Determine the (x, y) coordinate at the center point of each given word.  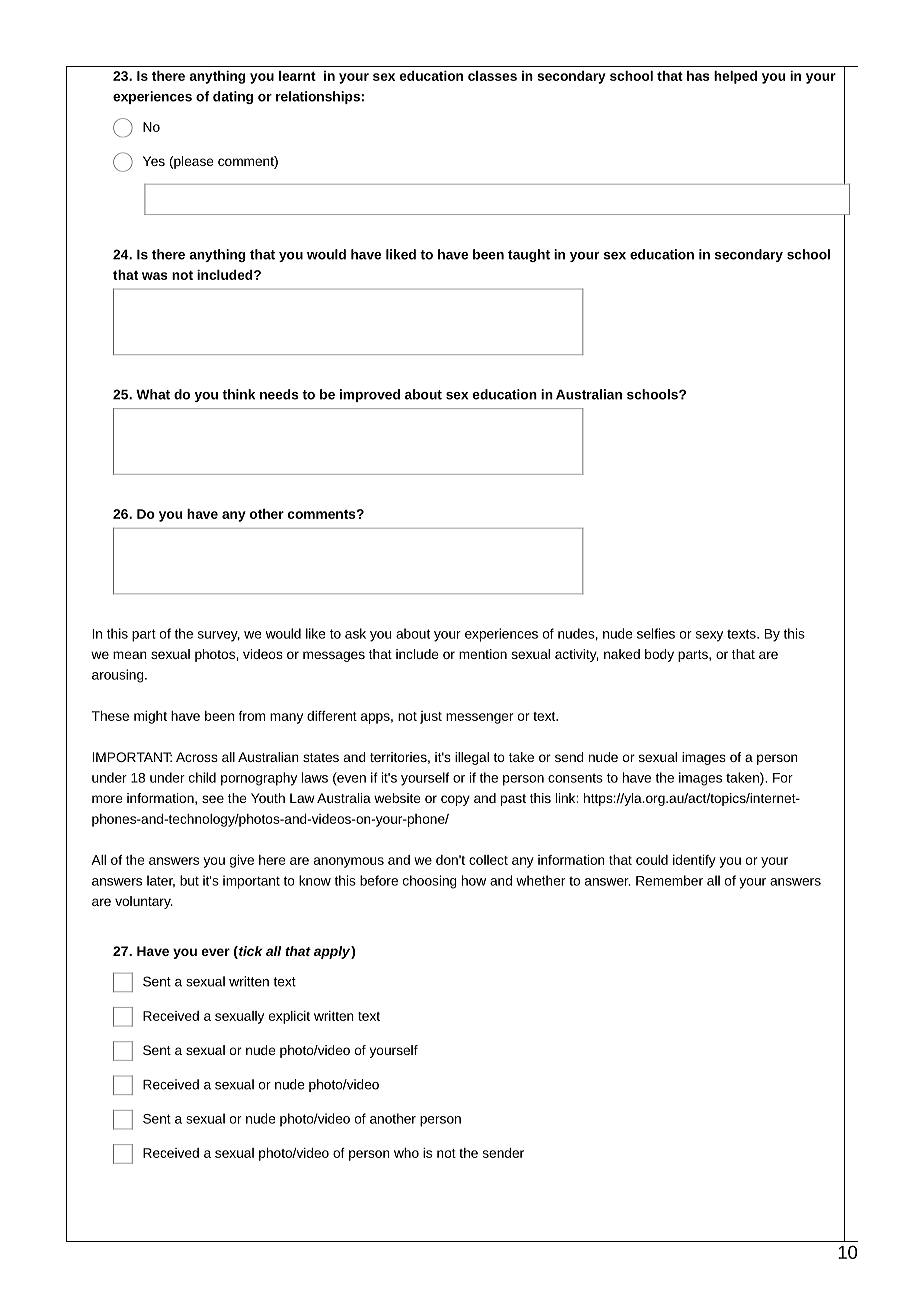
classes (492, 76)
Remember (669, 880)
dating (233, 97)
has (698, 76)
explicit (289, 1017)
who (406, 1153)
